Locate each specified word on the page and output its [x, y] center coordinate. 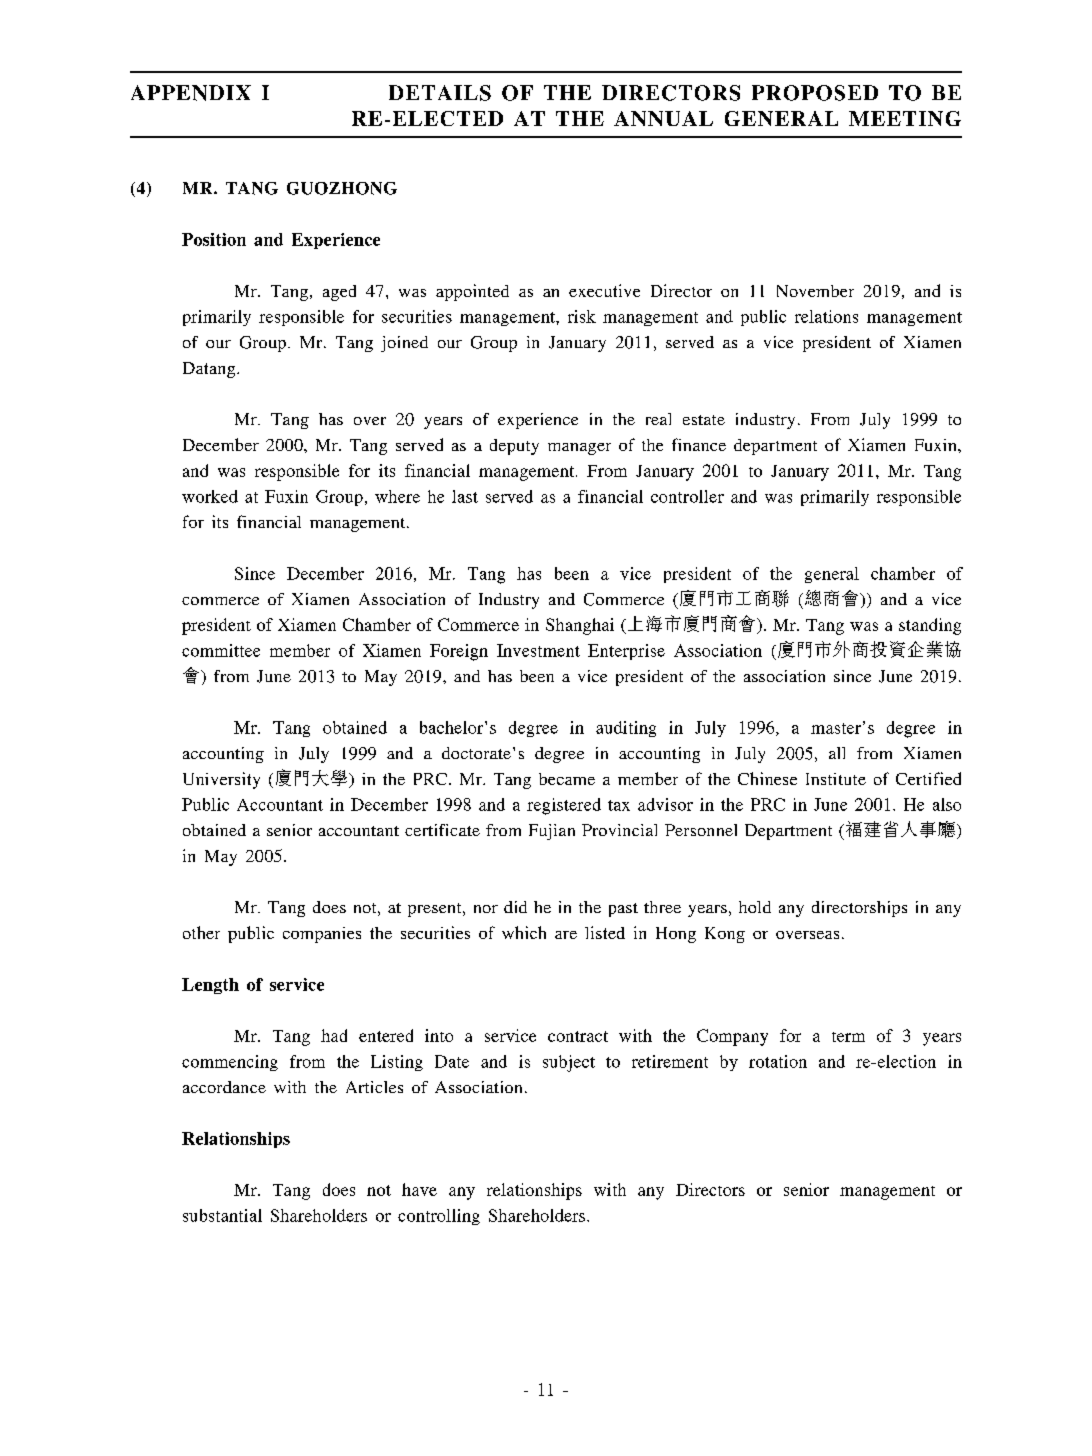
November [815, 291]
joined [404, 344]
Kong [725, 935]
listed [605, 932]
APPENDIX [191, 93]
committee [221, 650]
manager [579, 449]
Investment [538, 650]
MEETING [905, 118]
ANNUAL [663, 118]
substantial [222, 1215]
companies [322, 935]
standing [930, 626]
